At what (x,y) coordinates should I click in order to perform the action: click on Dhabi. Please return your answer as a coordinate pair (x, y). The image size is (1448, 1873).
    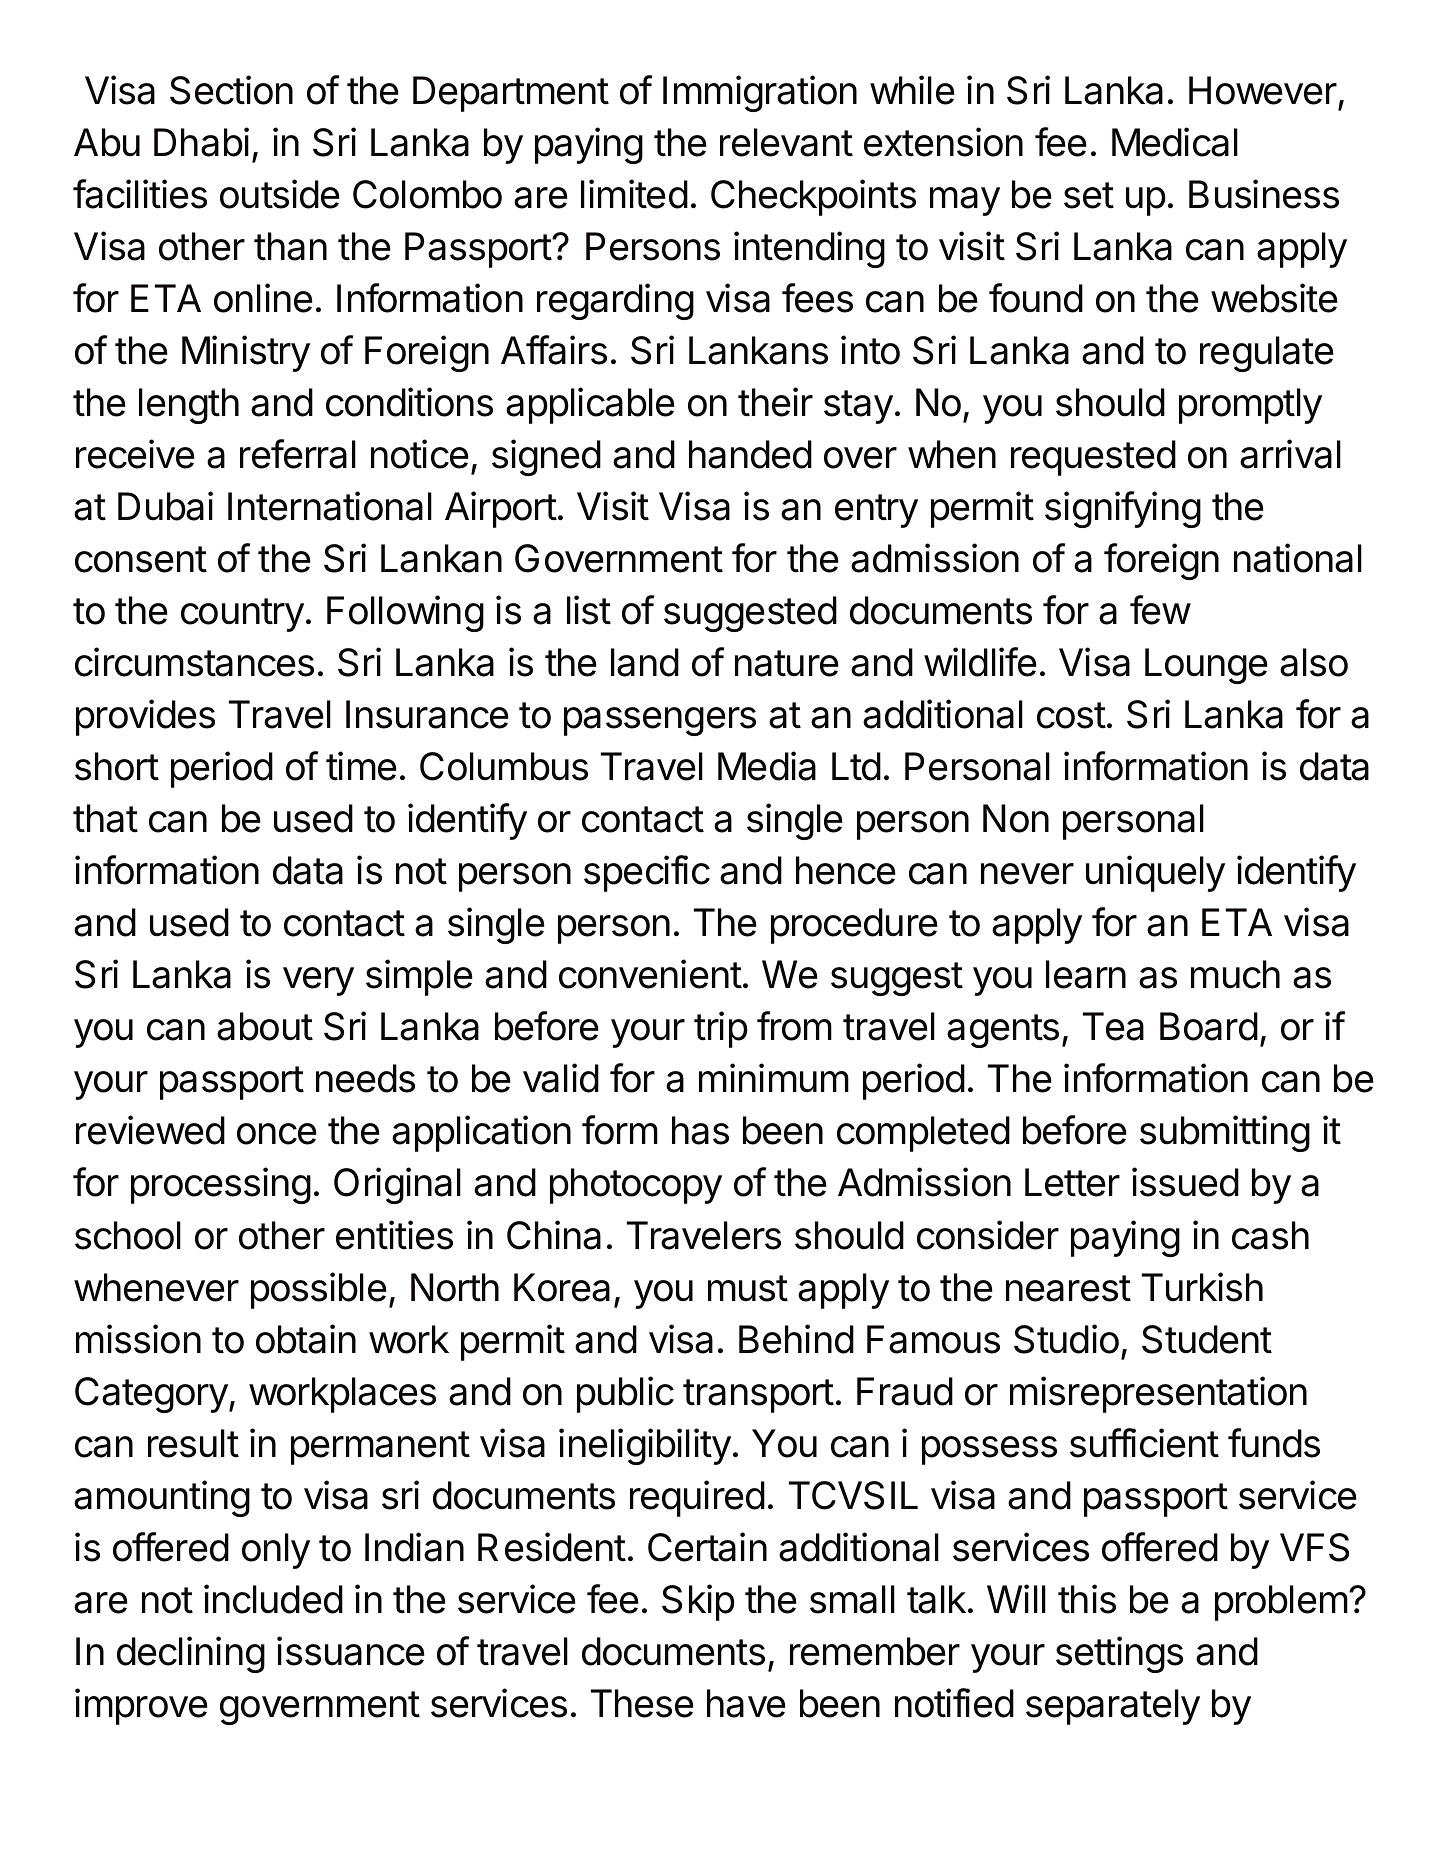
    Looking at the image, I should click on (201, 142).
